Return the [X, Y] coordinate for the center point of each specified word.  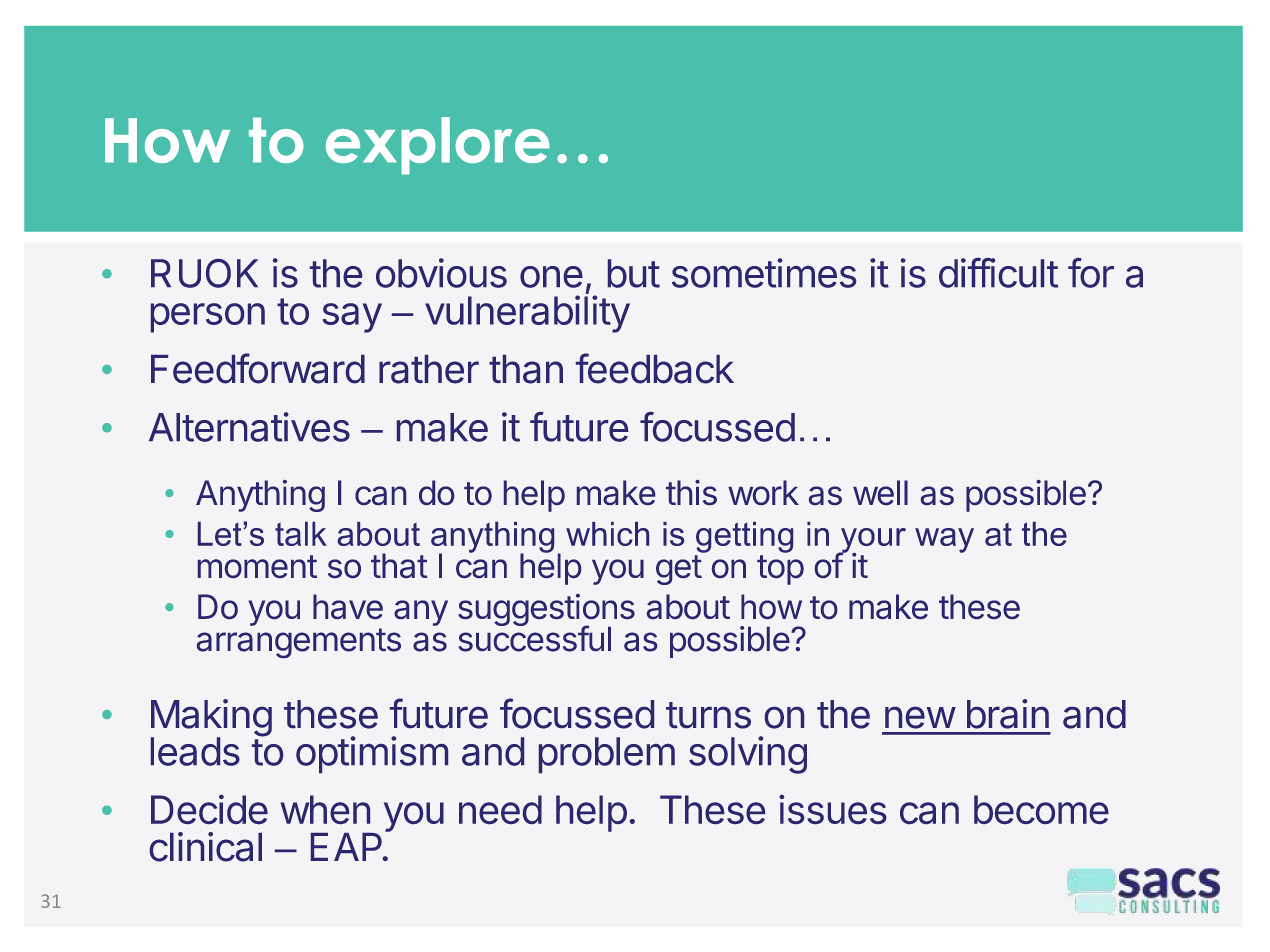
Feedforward [258, 368]
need [500, 809]
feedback [655, 368]
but [634, 273]
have [348, 606]
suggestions [546, 611]
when [325, 809]
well [880, 492]
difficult [998, 273]
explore [438, 146]
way [944, 540]
